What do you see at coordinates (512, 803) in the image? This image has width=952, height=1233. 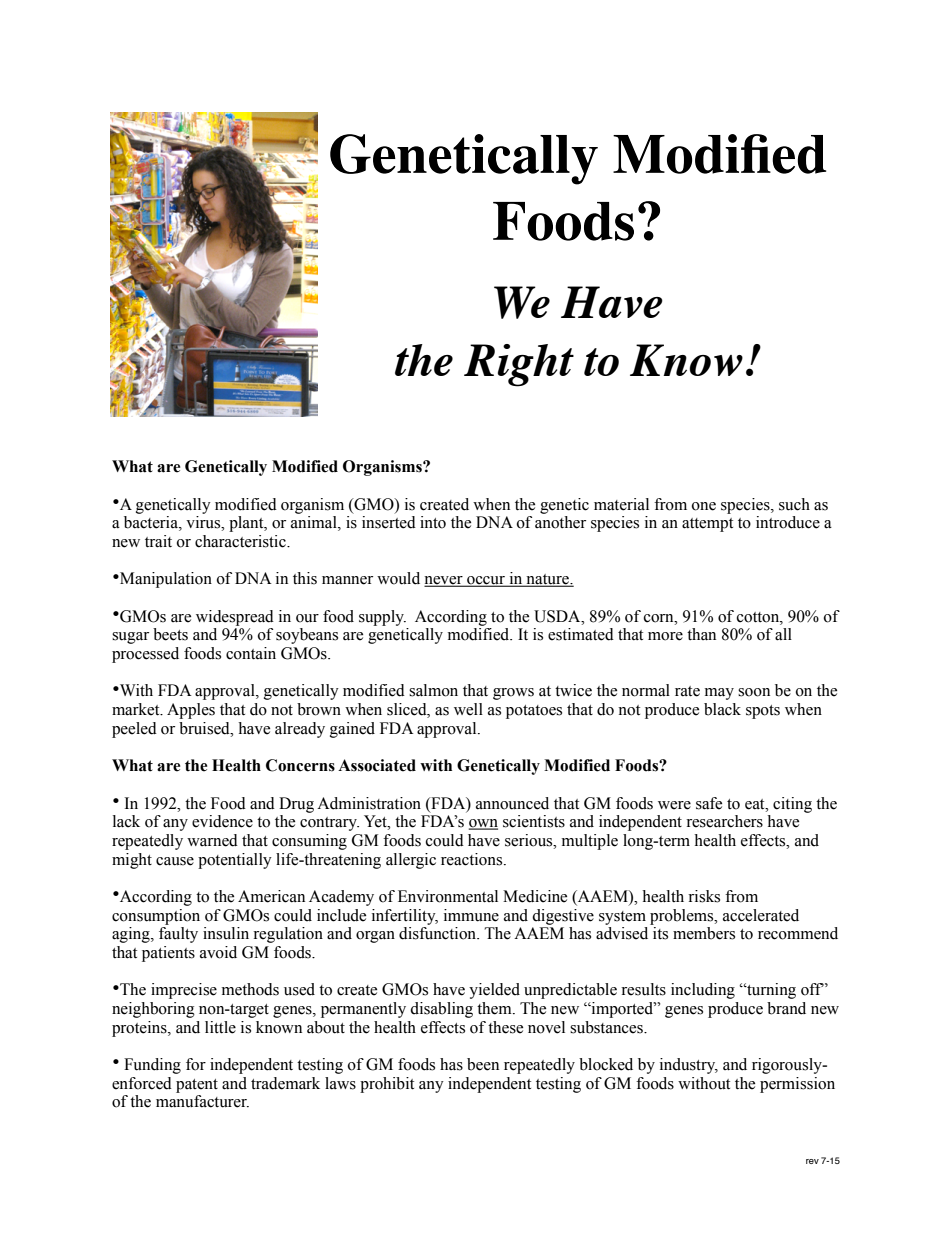 I see `announced` at bounding box center [512, 803].
